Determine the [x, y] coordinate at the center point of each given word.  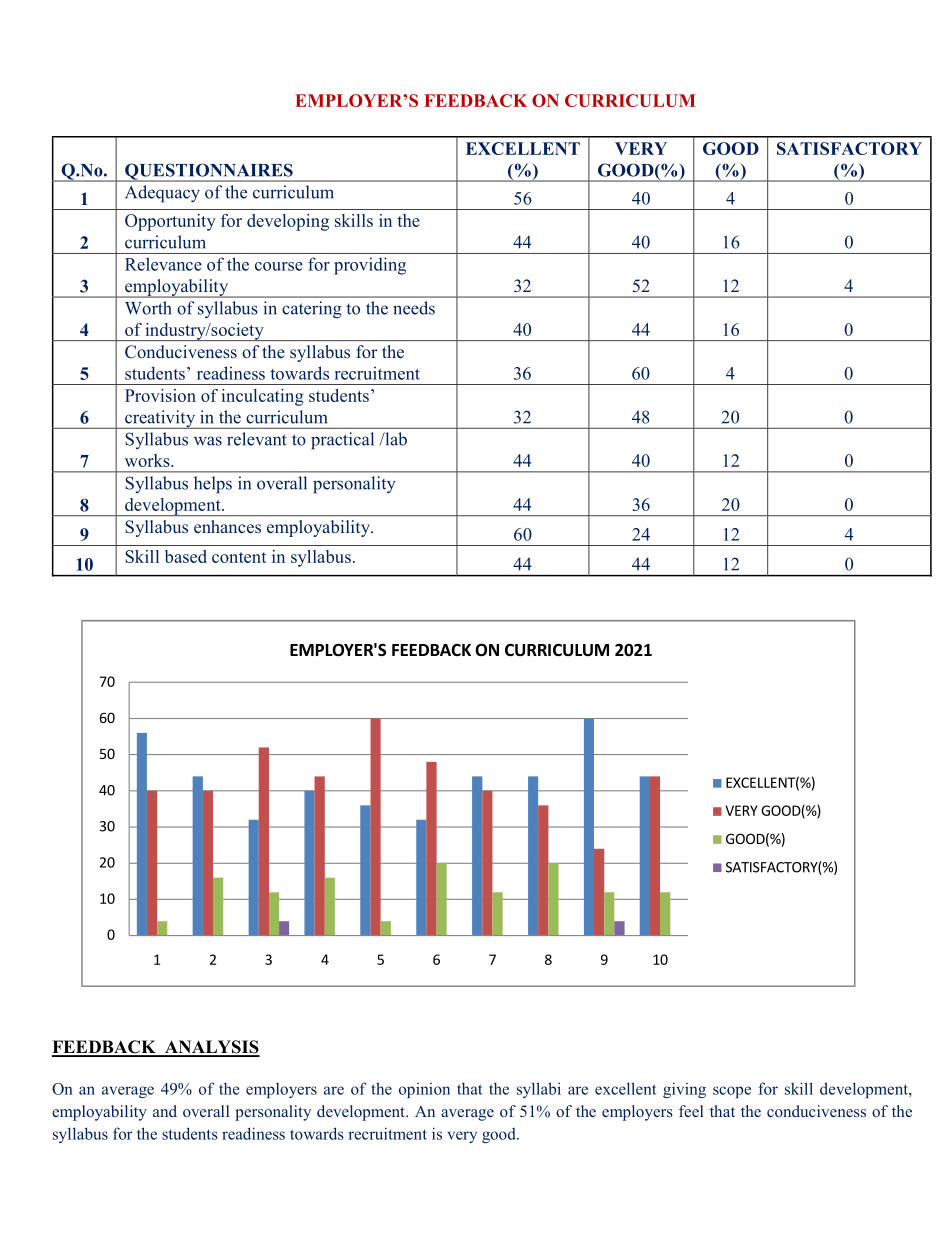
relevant [257, 439]
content [239, 557]
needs [414, 308]
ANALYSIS [211, 1048]
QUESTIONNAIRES [209, 172]
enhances [227, 526]
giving [684, 1090]
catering [312, 310]
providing [370, 266]
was [208, 441]
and [165, 1111]
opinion [424, 1090]
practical [342, 441]
